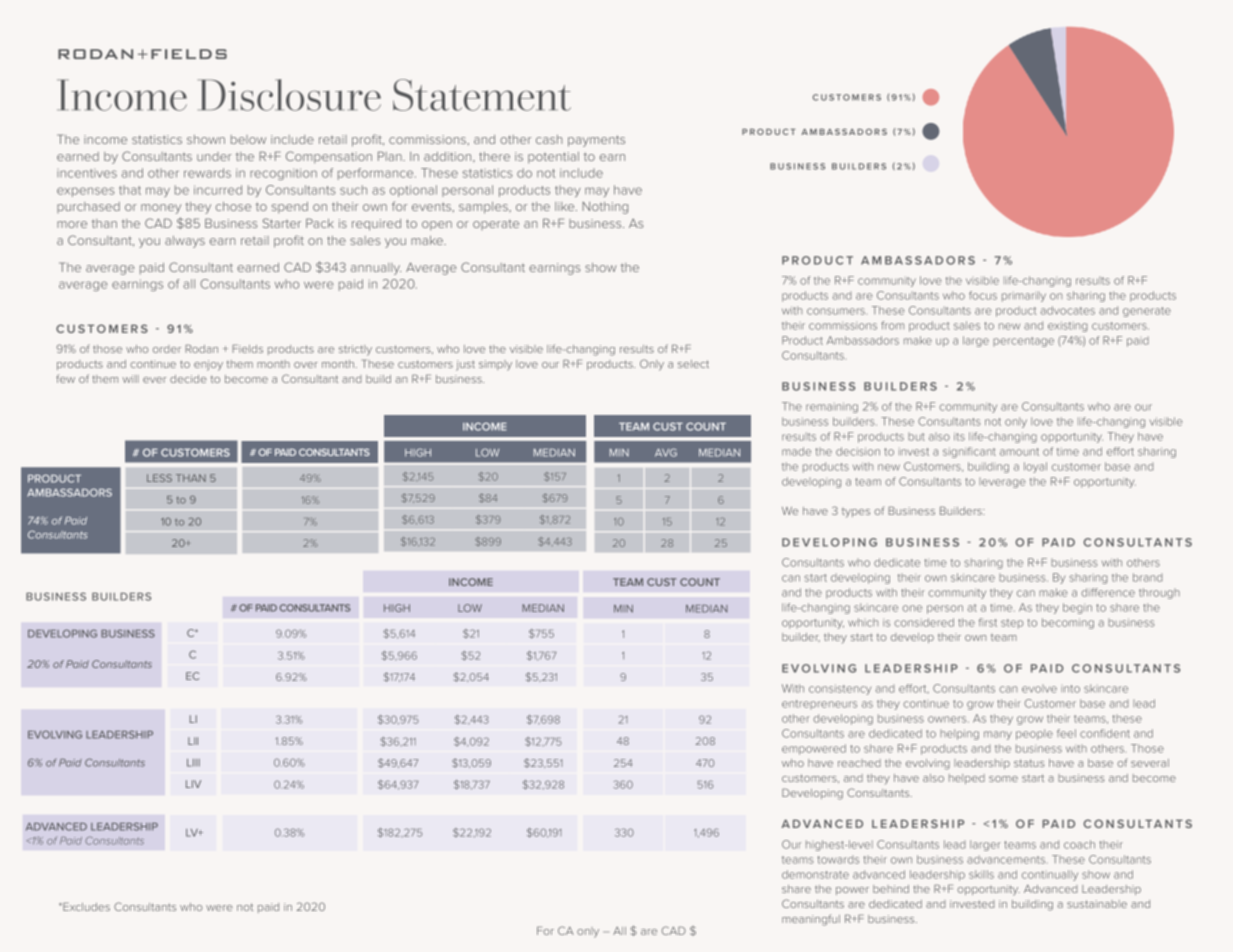 This screenshot has width=1233, height=952. I want to click on AVG, so click(666, 452).
